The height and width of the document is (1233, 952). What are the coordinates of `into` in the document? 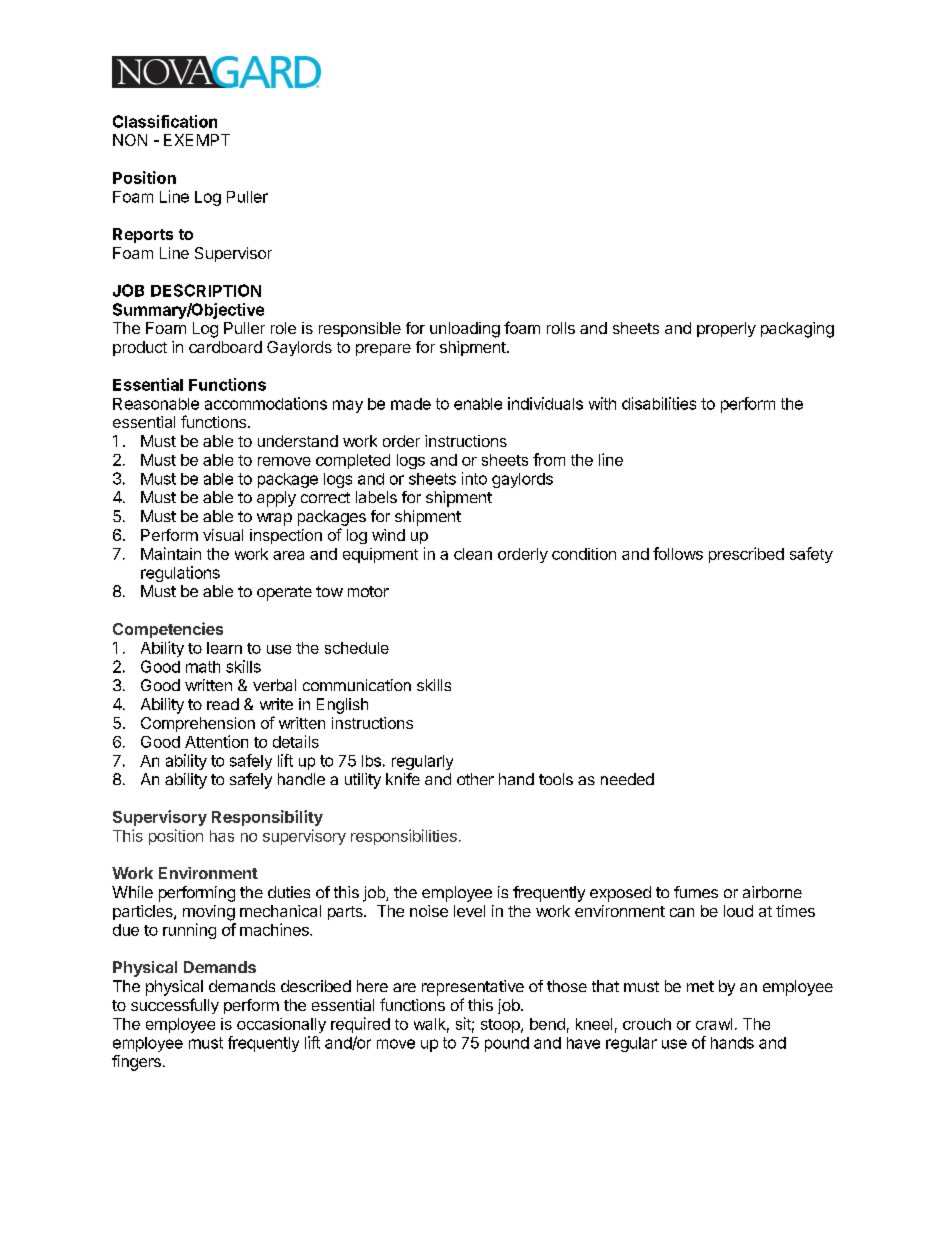 It's located at (474, 478).
